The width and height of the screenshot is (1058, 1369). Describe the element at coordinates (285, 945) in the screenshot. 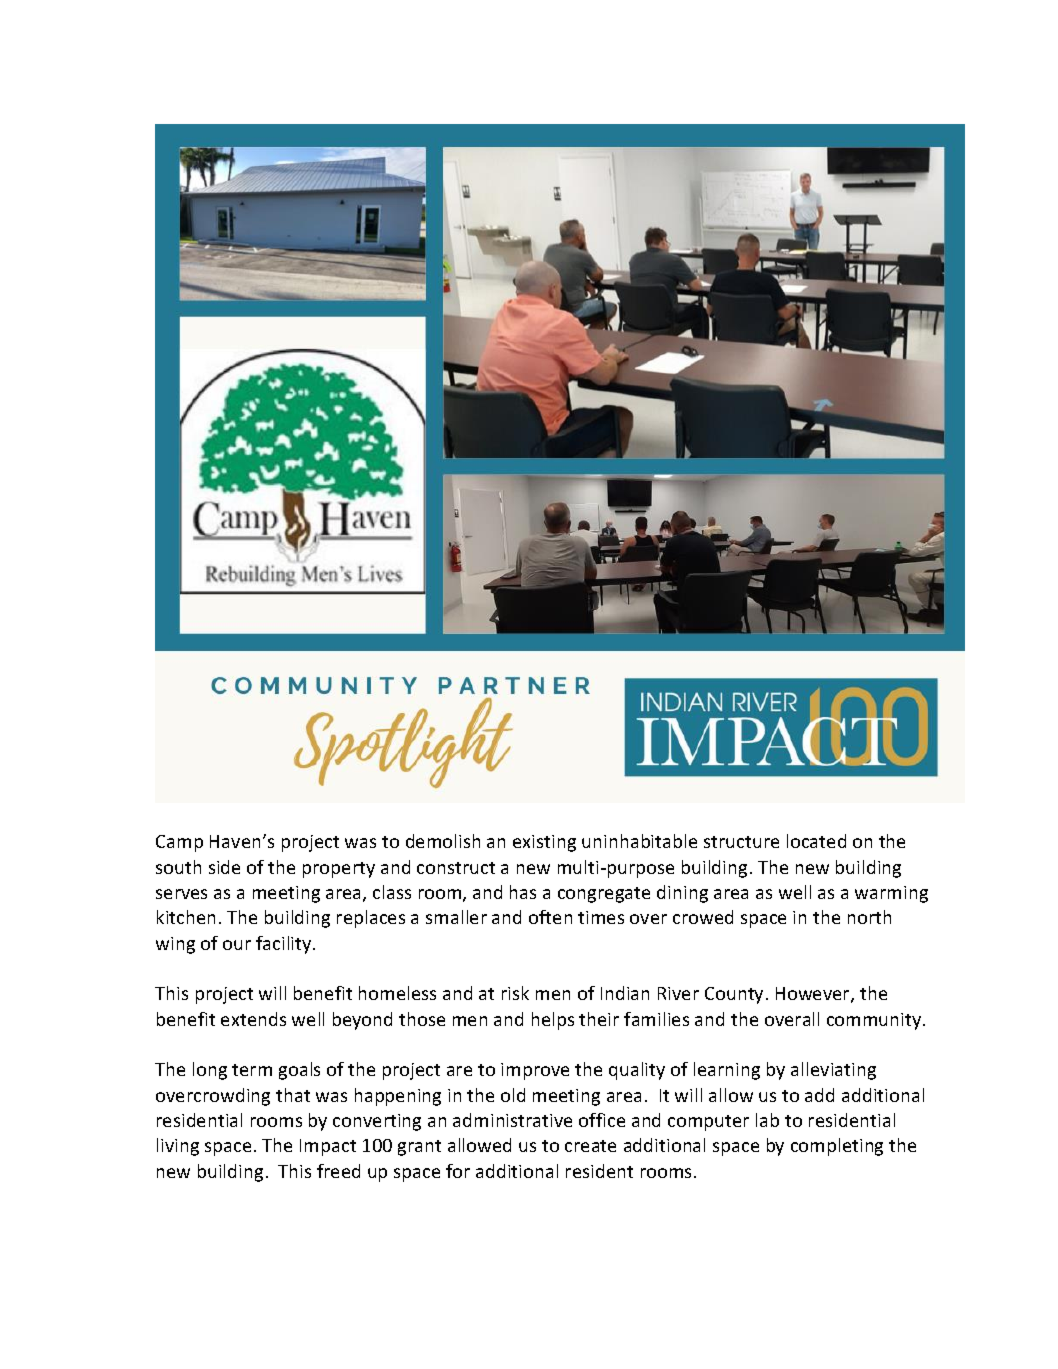

I see `facility` at that location.
